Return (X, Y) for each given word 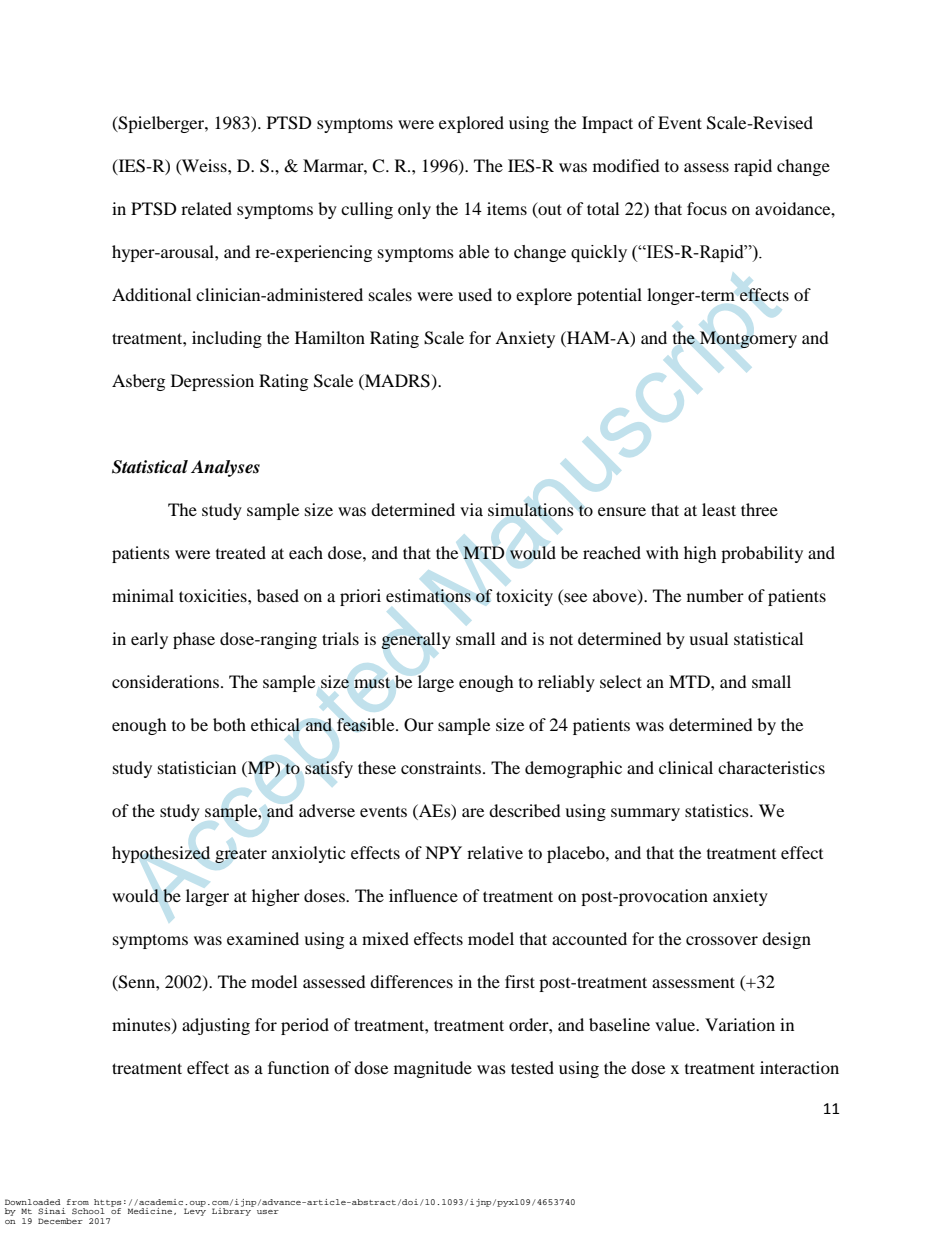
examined (263, 938)
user (268, 1212)
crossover (722, 940)
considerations (165, 681)
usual (708, 638)
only (414, 210)
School (88, 1211)
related (206, 208)
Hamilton (330, 337)
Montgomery (748, 339)
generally (416, 641)
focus (707, 208)
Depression (212, 382)
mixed (385, 938)
